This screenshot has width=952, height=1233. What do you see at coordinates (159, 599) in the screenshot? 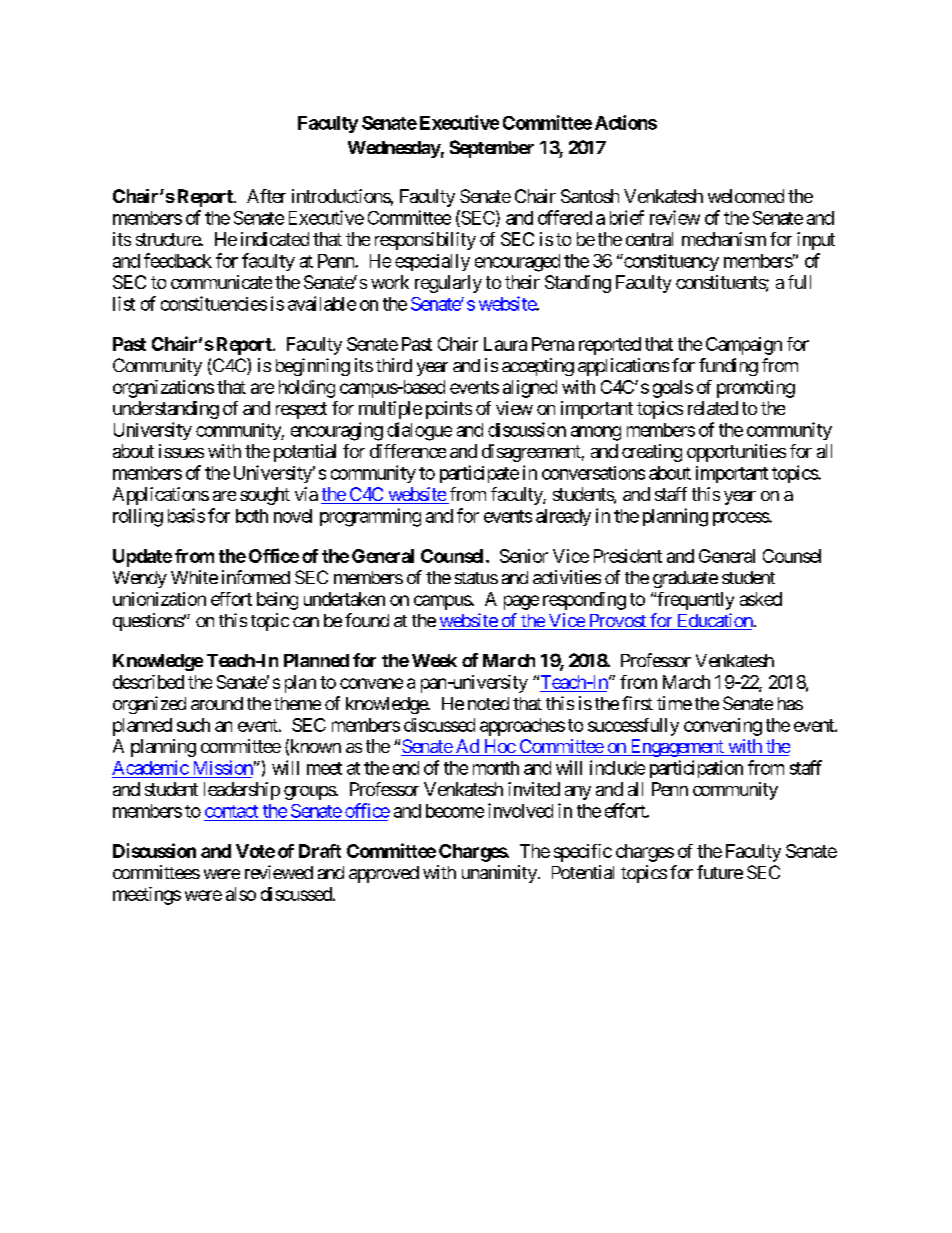
I see `unionization` at bounding box center [159, 599].
